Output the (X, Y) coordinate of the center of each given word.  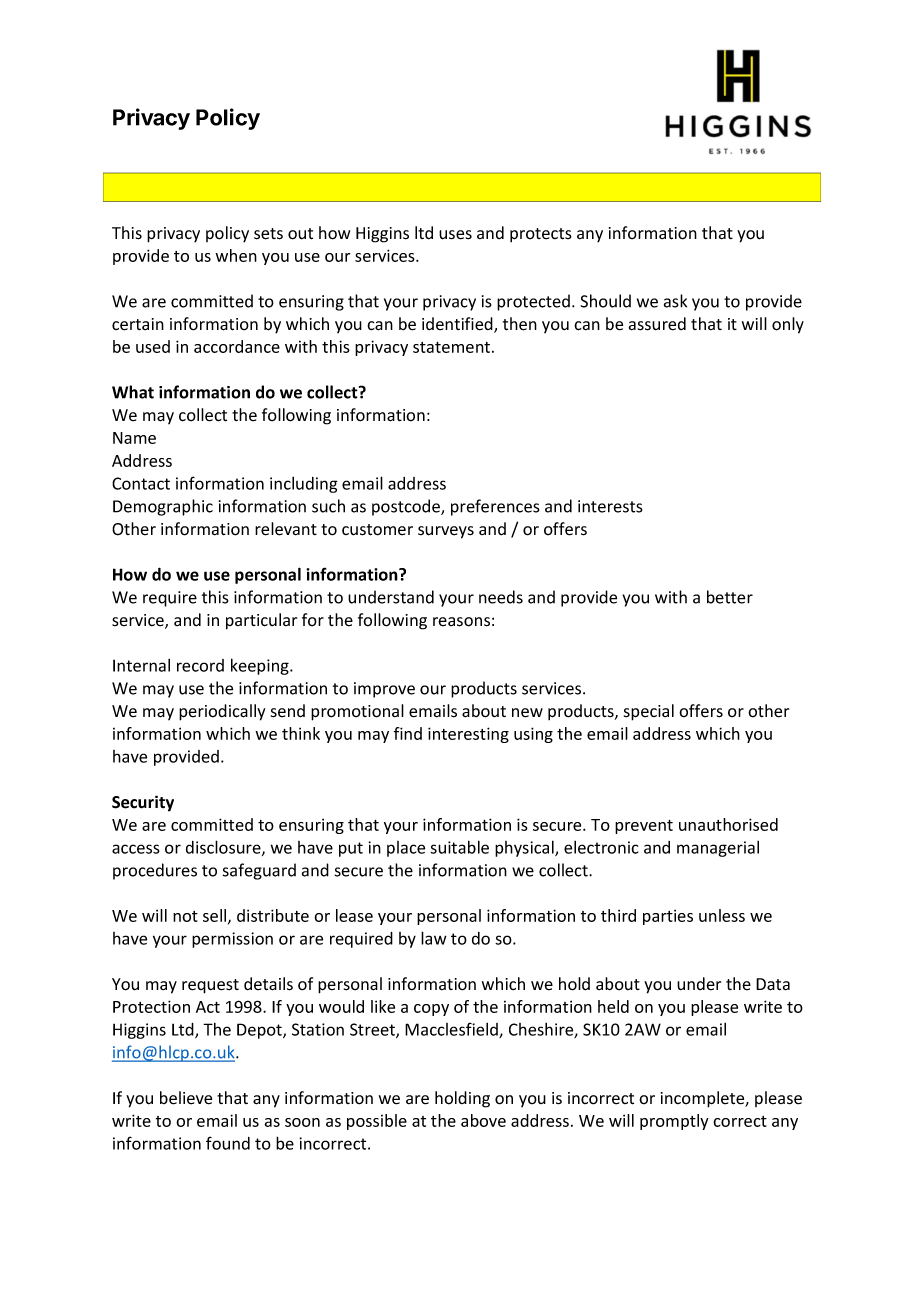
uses (455, 235)
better (730, 597)
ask (675, 301)
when (236, 255)
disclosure (224, 848)
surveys (446, 532)
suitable (459, 847)
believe (186, 1098)
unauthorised (728, 824)
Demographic (163, 507)
